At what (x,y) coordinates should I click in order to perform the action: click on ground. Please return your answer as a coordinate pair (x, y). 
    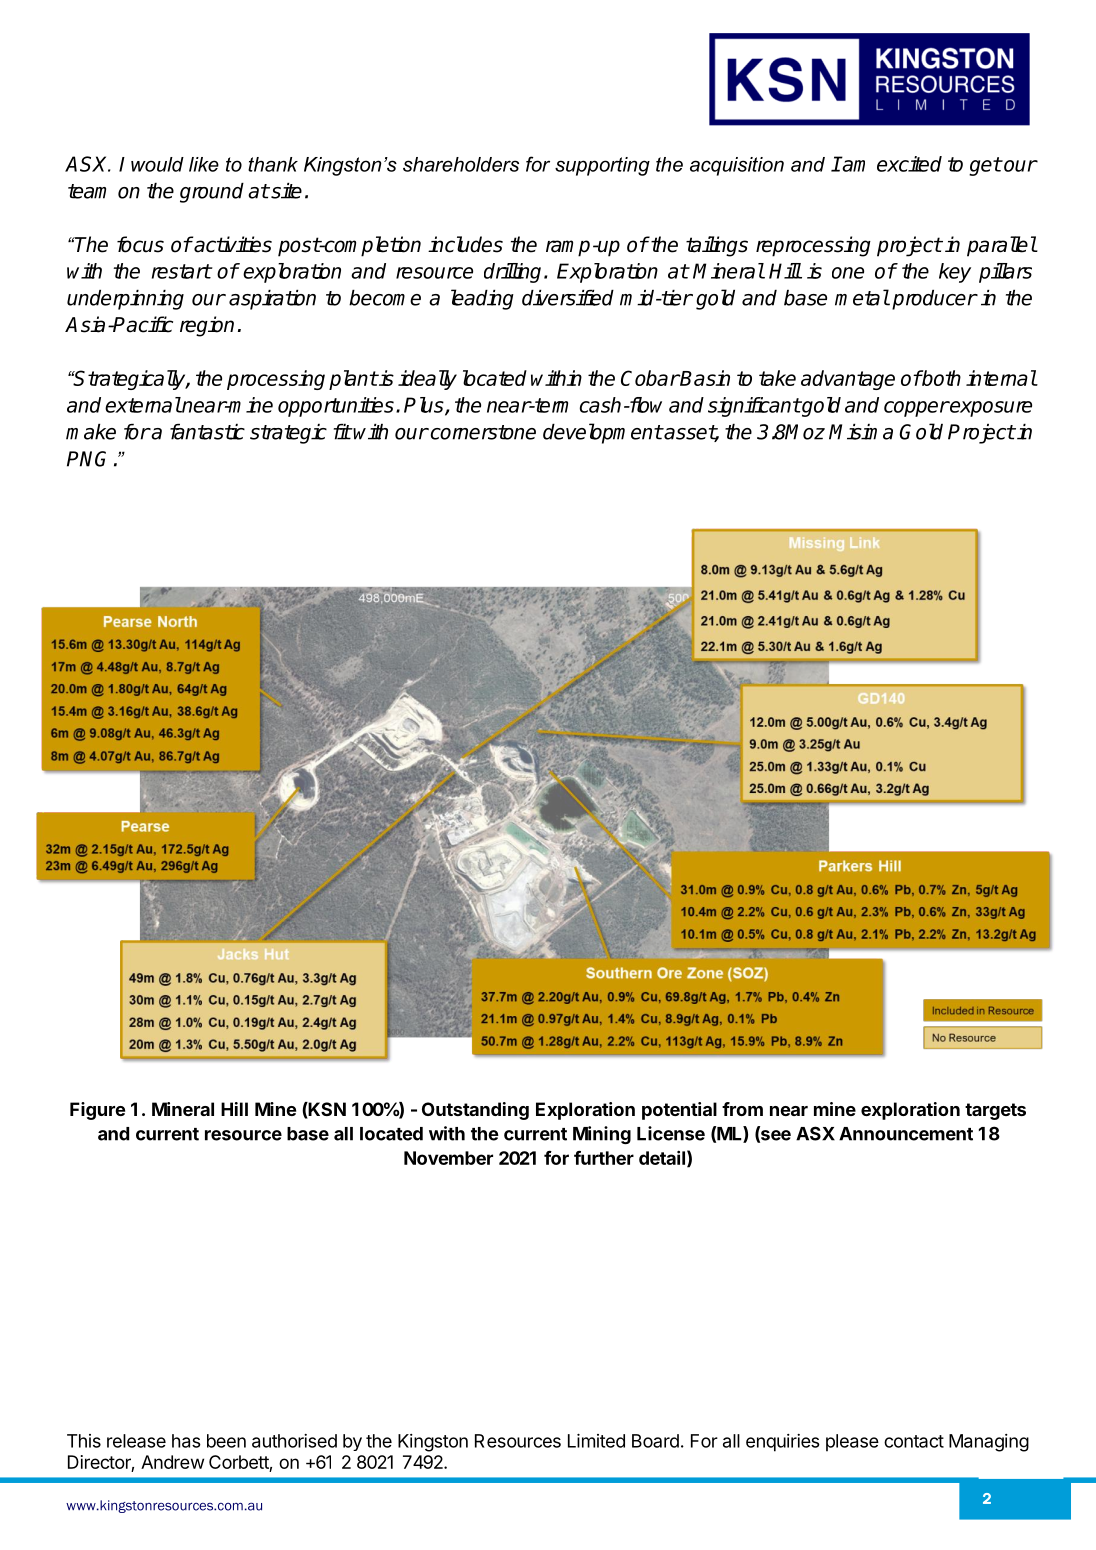
    Looking at the image, I should click on (212, 193).
